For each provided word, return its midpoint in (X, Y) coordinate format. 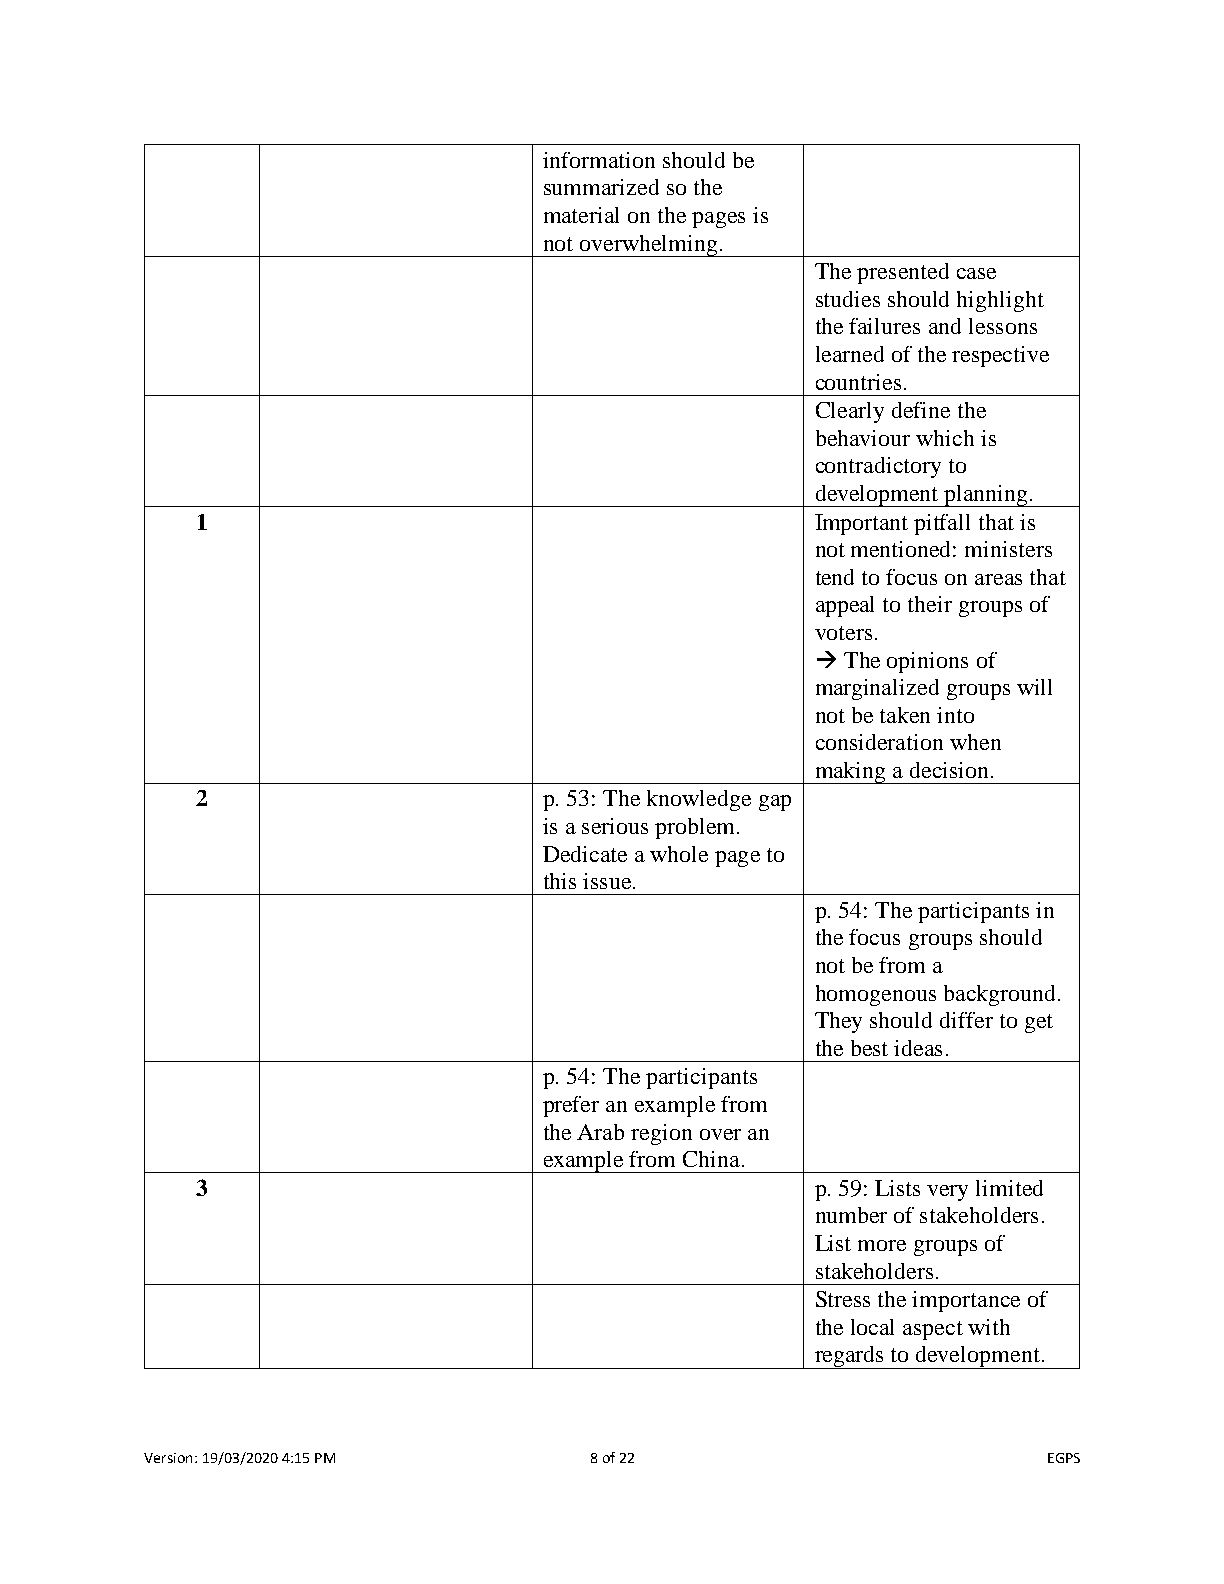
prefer (571, 1106)
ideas (918, 1048)
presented (903, 273)
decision (949, 770)
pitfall (942, 524)
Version (168, 1458)
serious (615, 826)
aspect (933, 1330)
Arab (600, 1132)
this (560, 881)
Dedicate (585, 854)
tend (835, 577)
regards (849, 1357)
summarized (601, 187)
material (581, 215)
